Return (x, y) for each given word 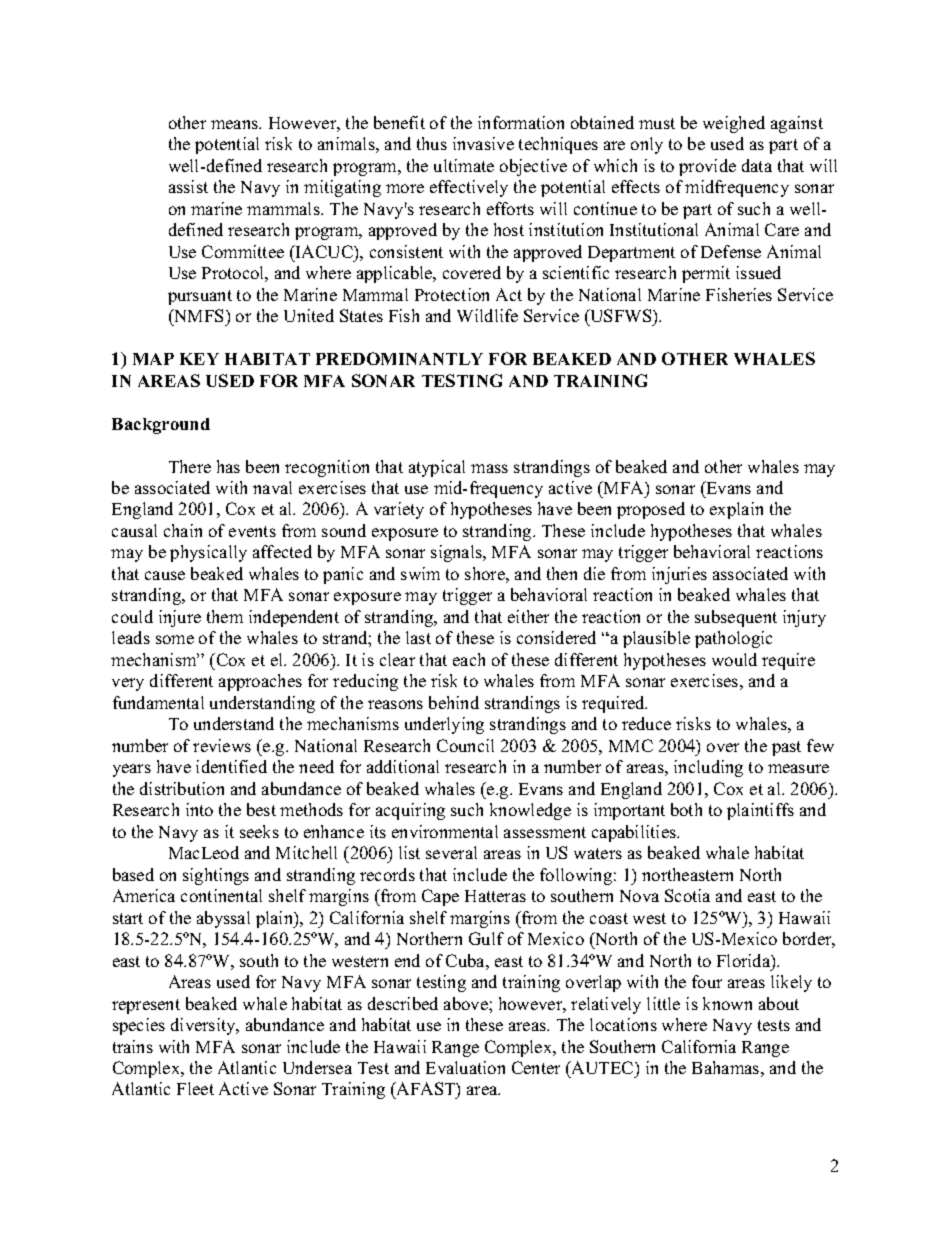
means (235, 124)
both (686, 809)
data (757, 165)
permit (706, 274)
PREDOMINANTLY (399, 358)
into (199, 809)
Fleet (195, 1088)
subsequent (736, 618)
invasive (483, 143)
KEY (199, 359)
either (528, 616)
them (225, 616)
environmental (445, 831)
